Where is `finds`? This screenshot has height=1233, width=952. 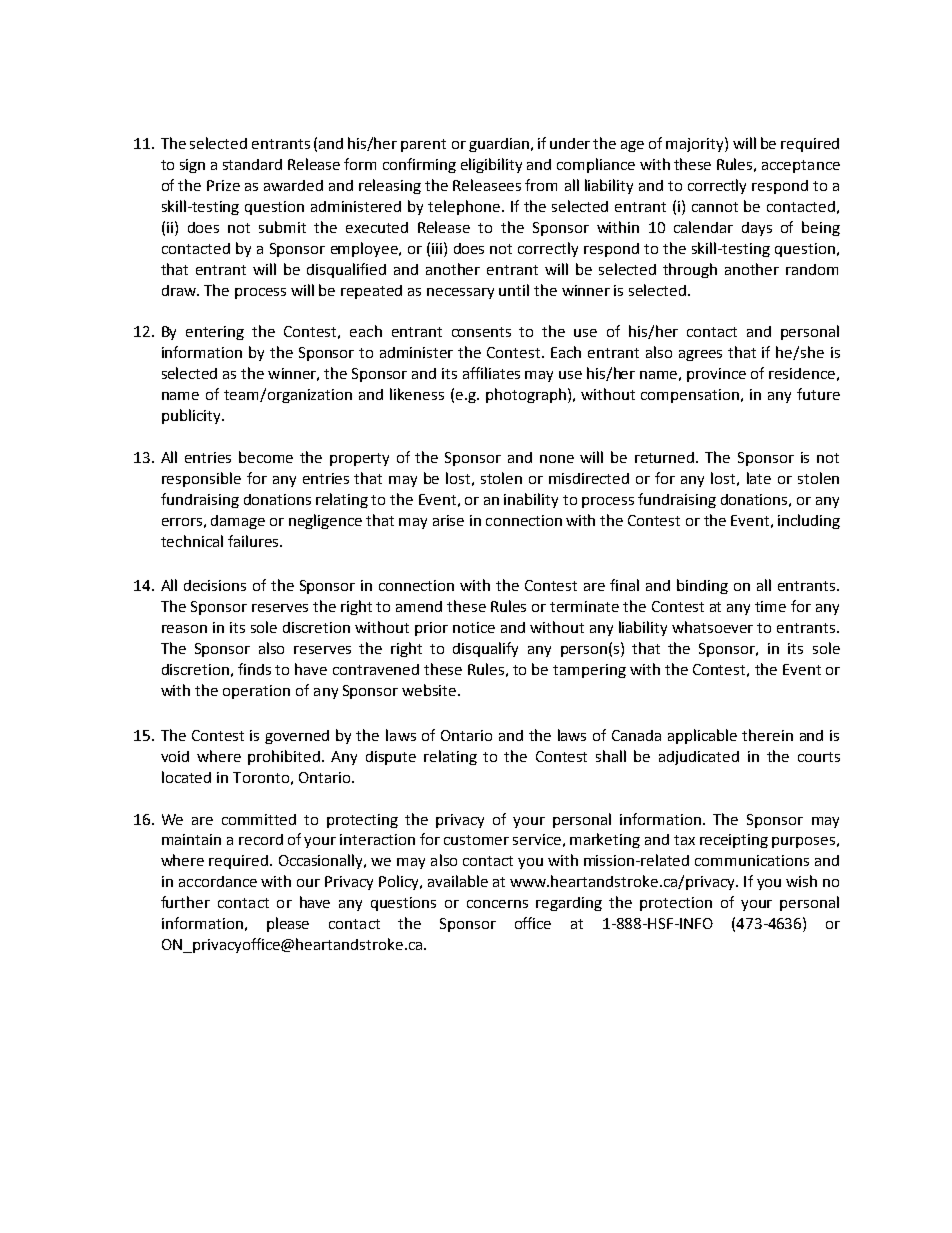 finds is located at coordinates (254, 669).
